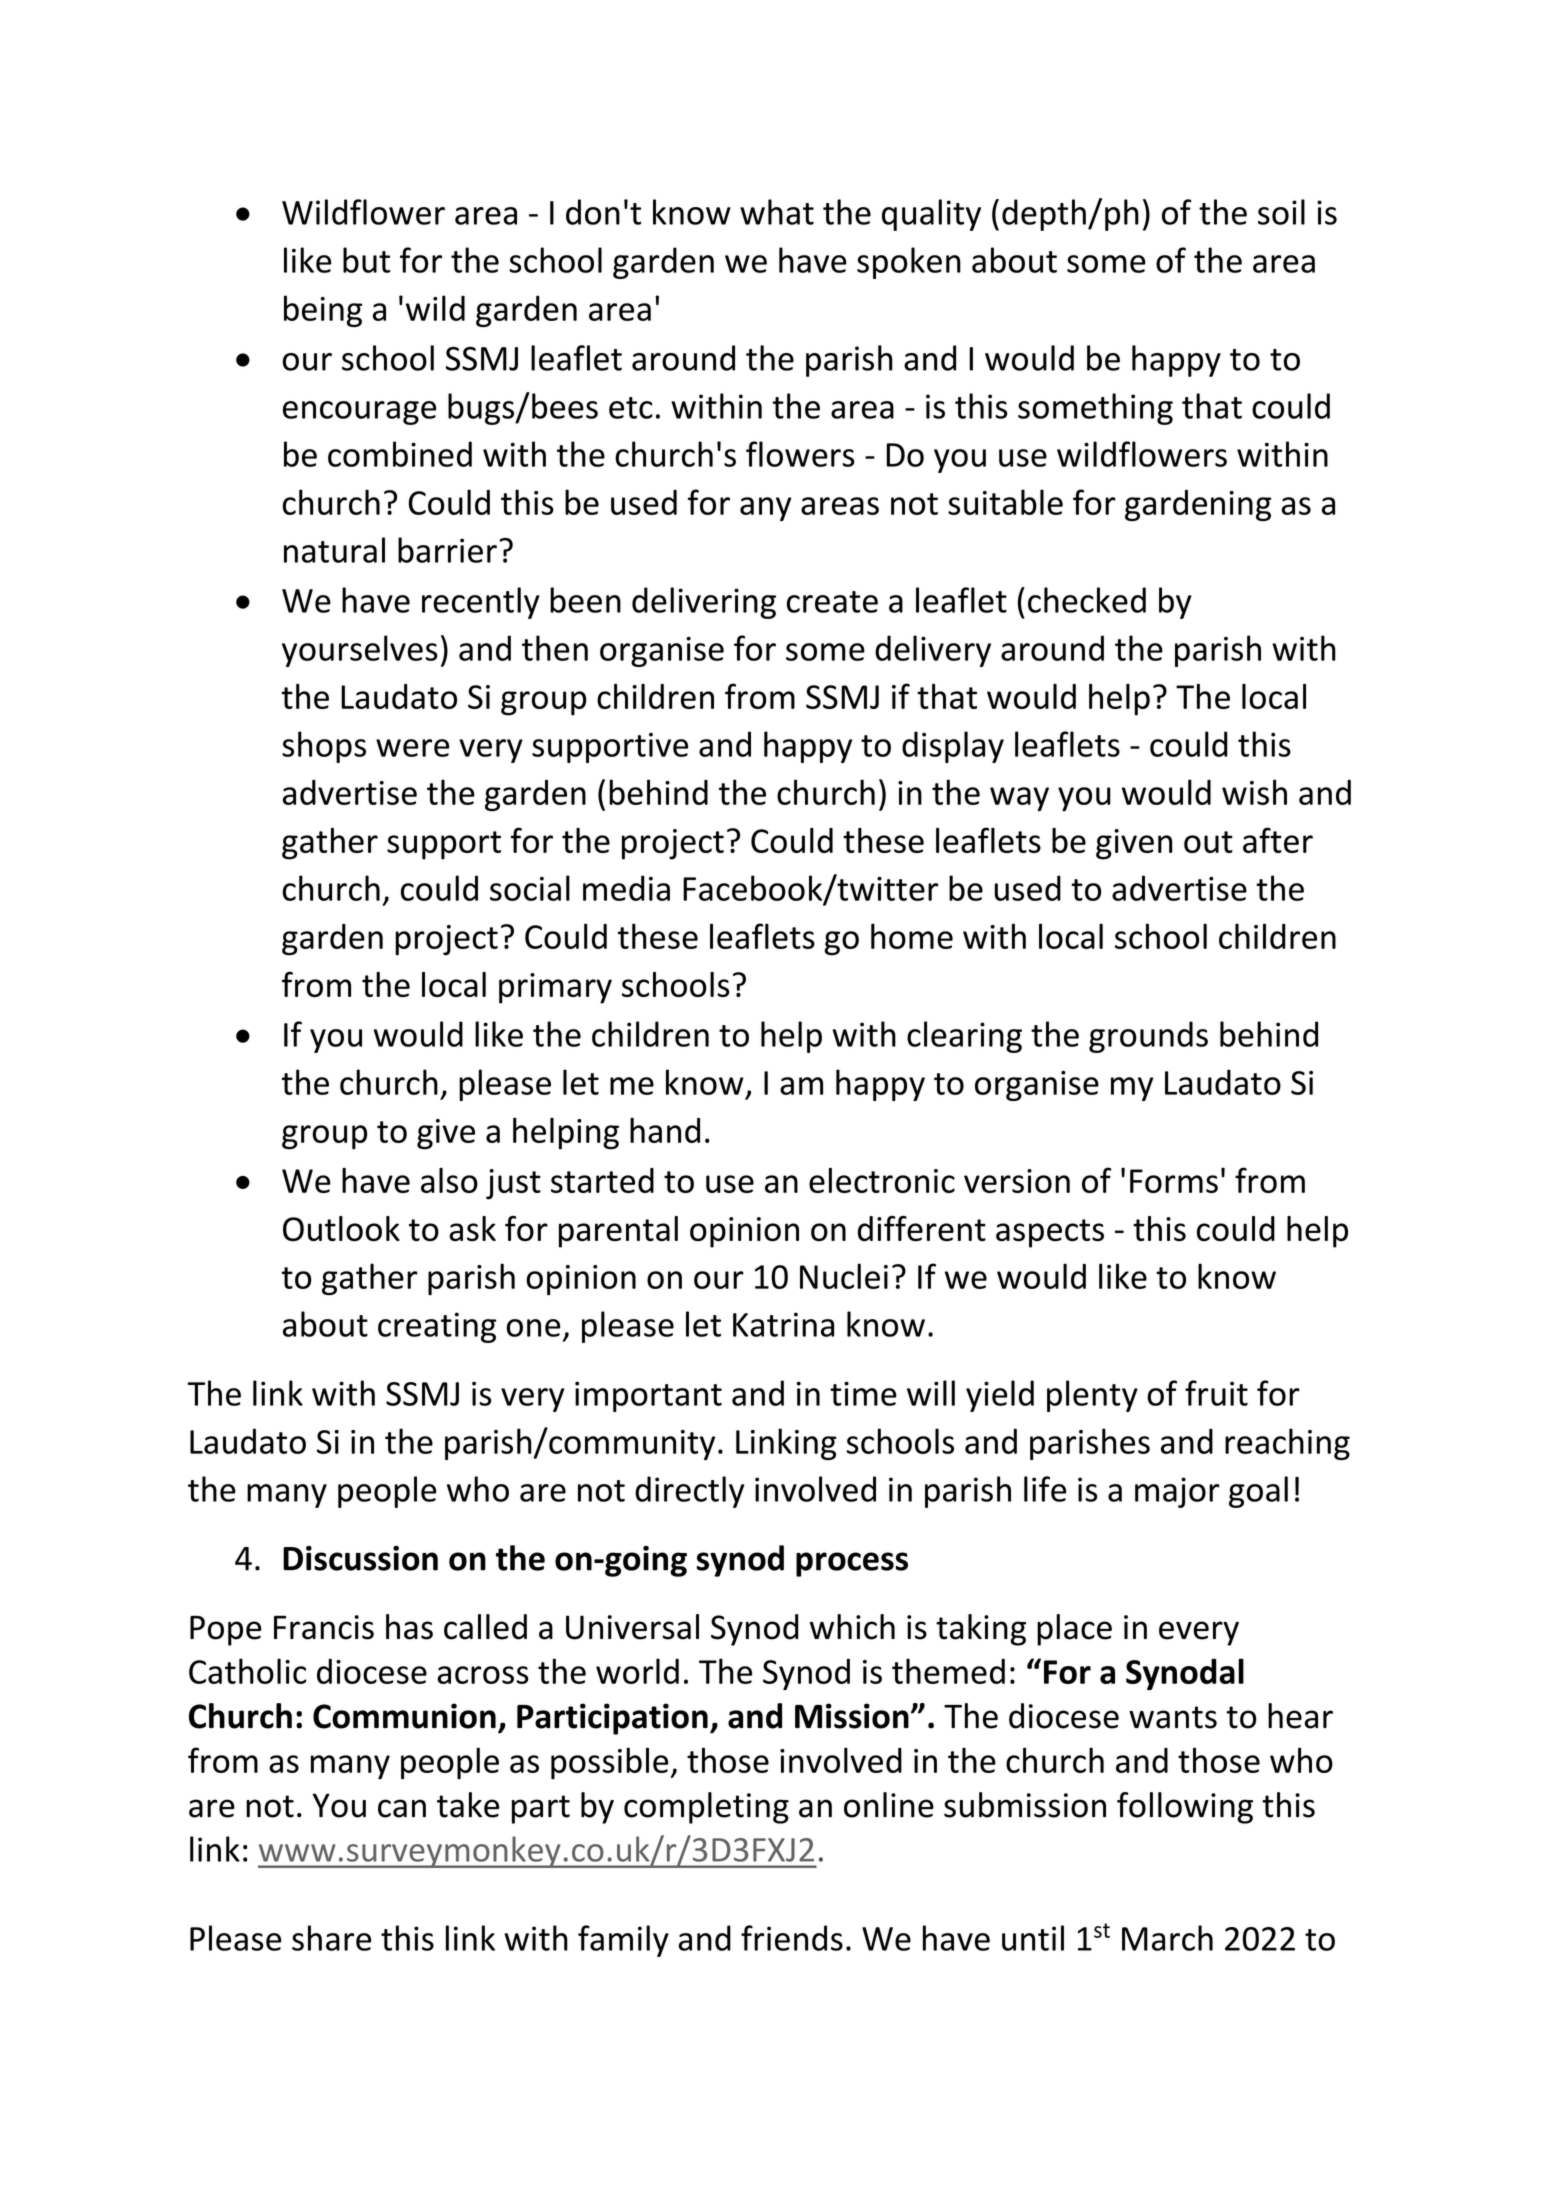 The image size is (1550, 2192). I want to click on wish, so click(1254, 792).
